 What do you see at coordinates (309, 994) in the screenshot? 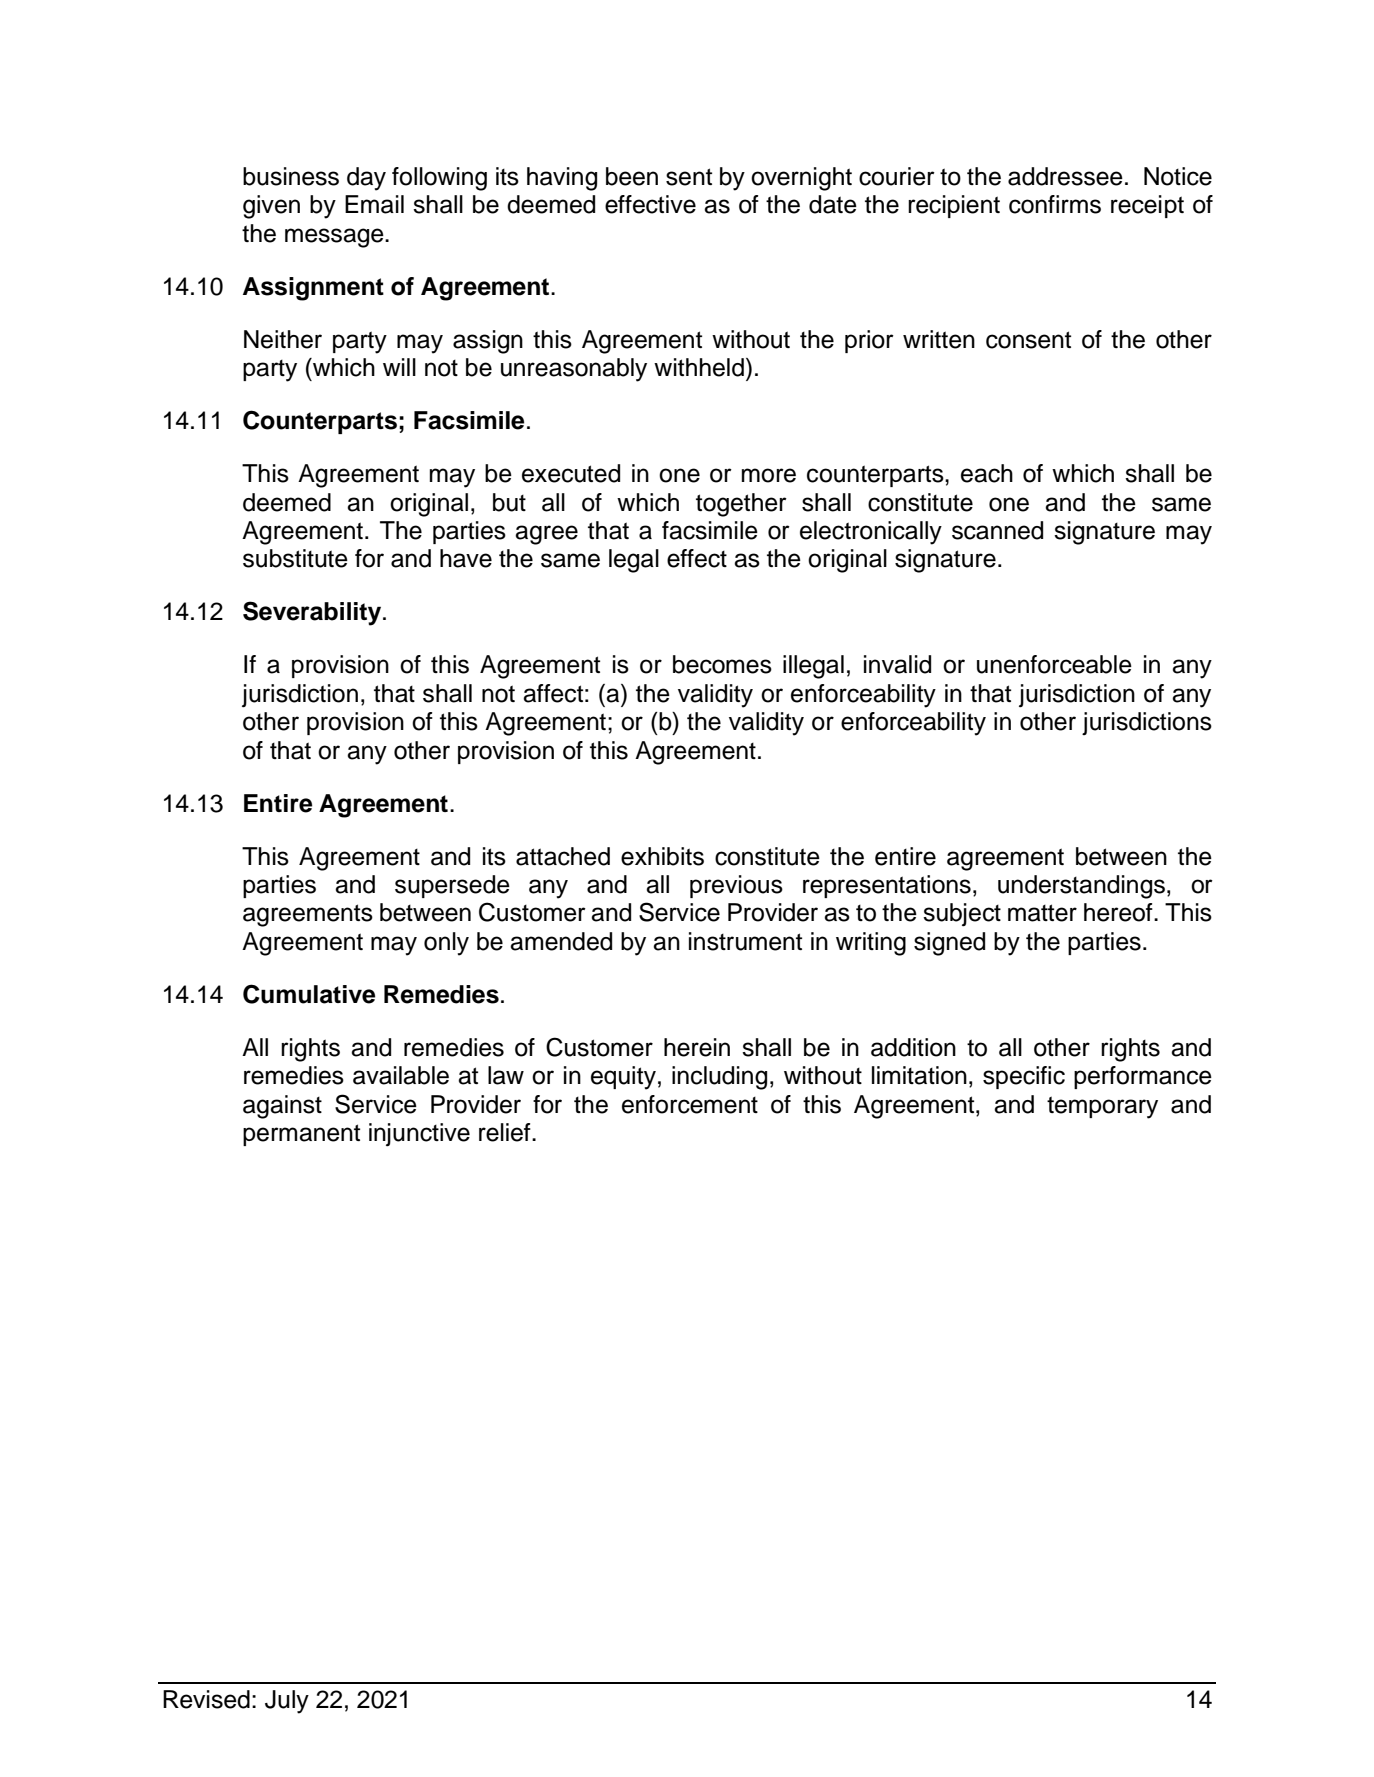
I see `Cumulative` at bounding box center [309, 994].
